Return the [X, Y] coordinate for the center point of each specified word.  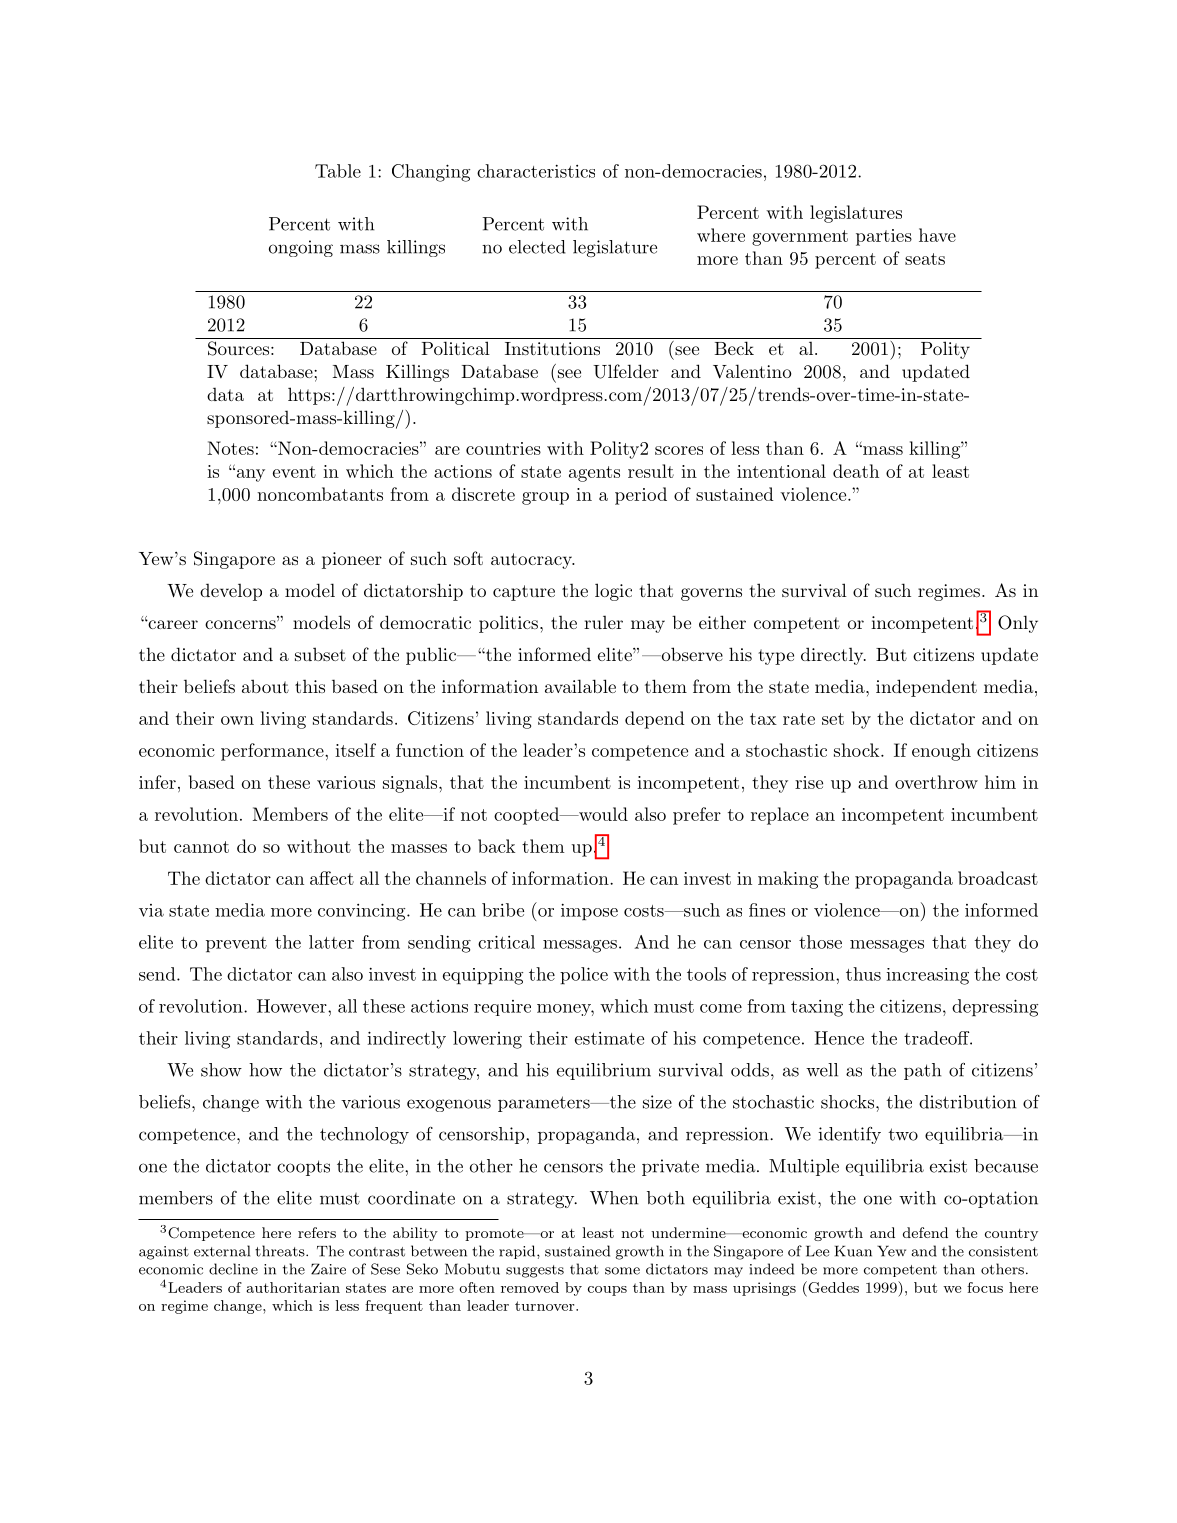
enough [941, 752]
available [580, 686]
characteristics [536, 171]
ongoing [301, 248]
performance [273, 752]
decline [233, 1269]
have [937, 235]
